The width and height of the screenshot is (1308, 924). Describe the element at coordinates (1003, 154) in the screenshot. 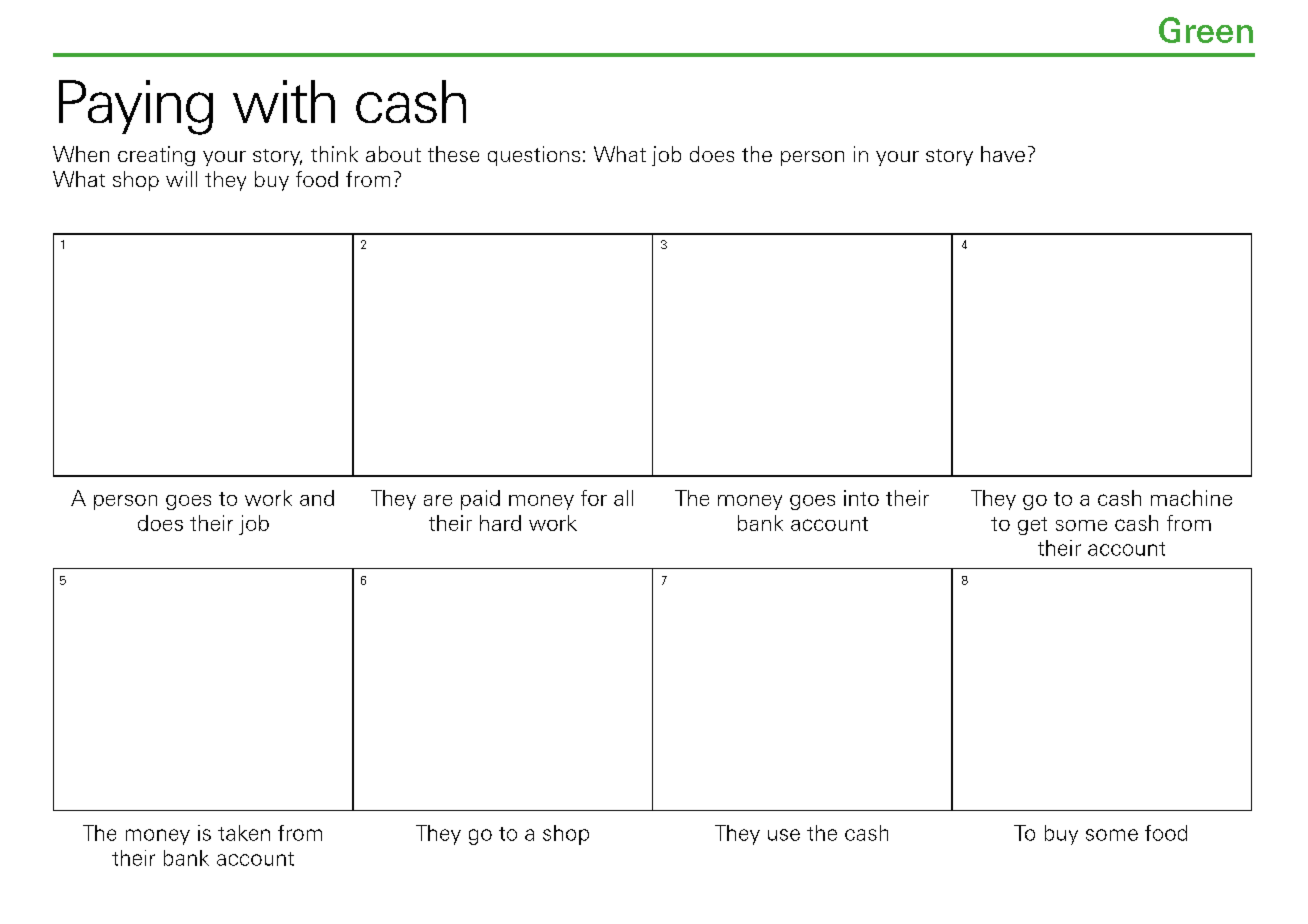

I see `have` at that location.
